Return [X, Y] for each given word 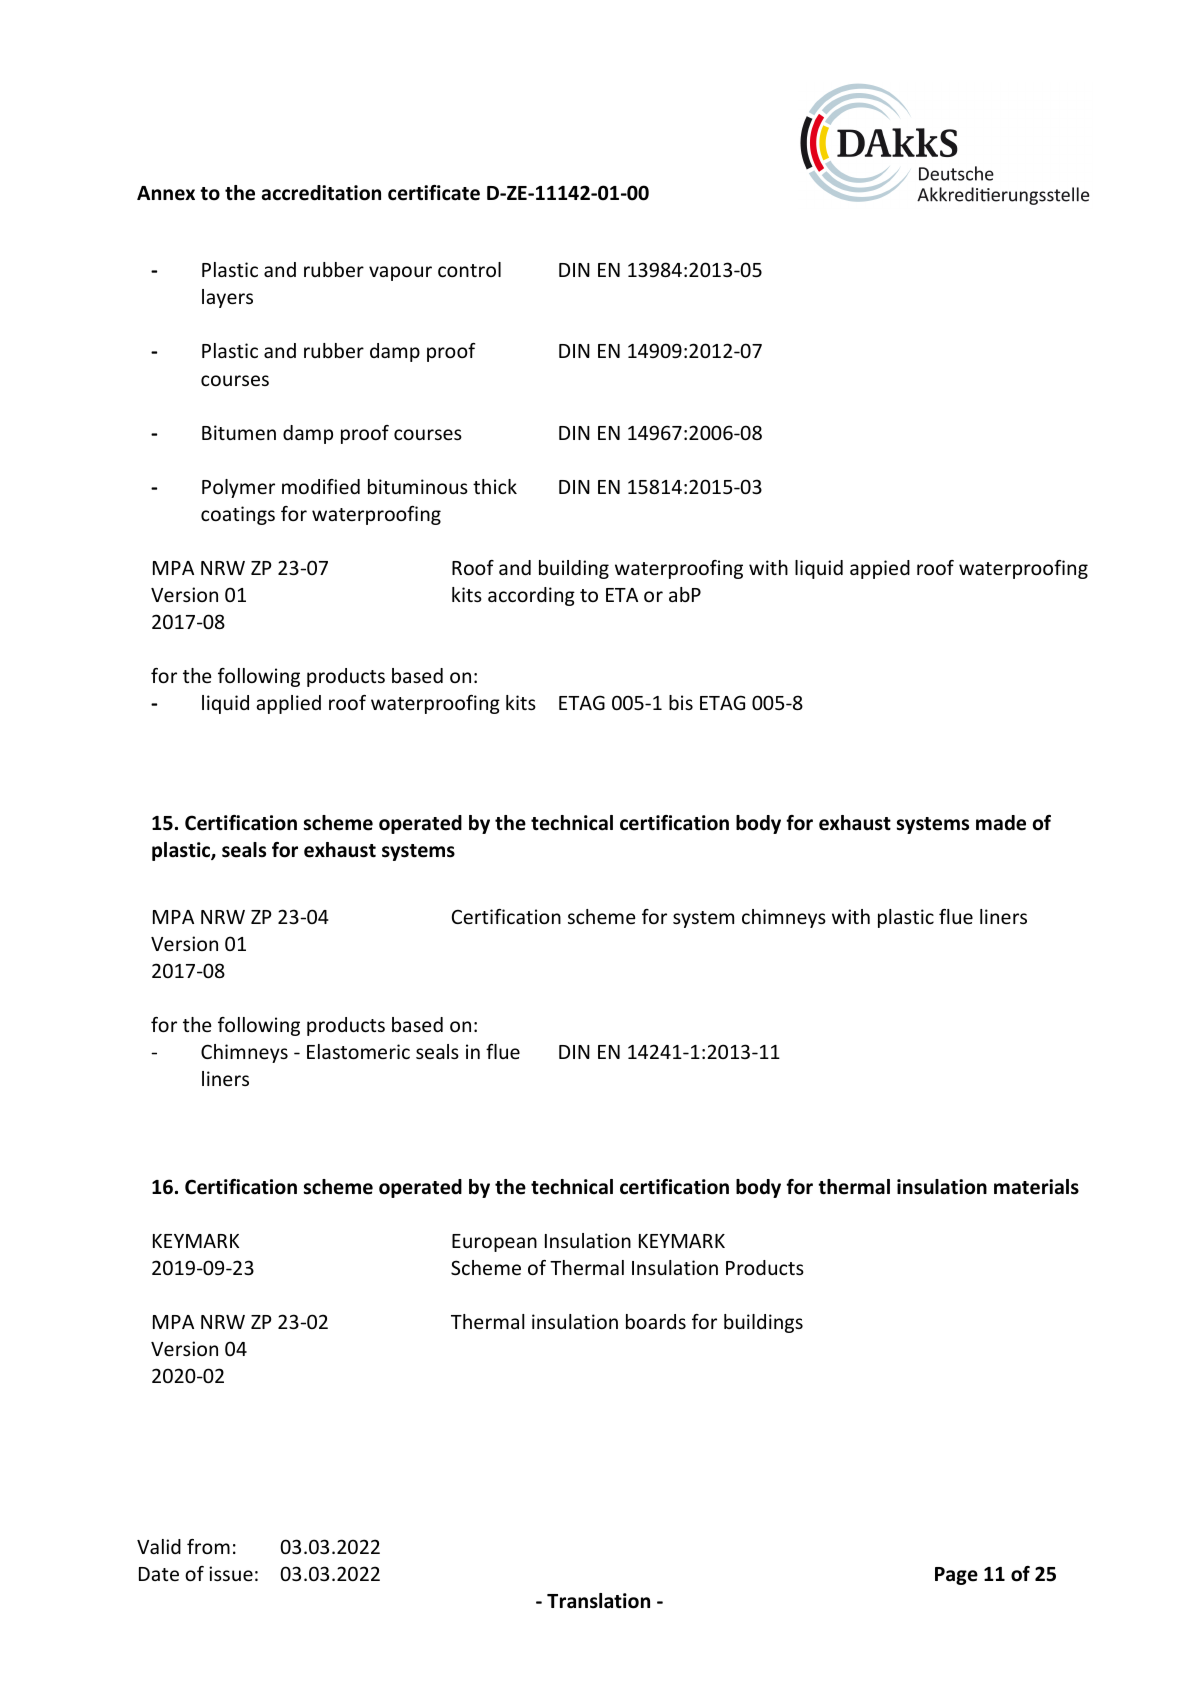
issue [231, 1573]
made [1001, 823]
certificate [434, 193]
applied [288, 704]
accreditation [321, 193]
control [469, 269]
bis [681, 702]
